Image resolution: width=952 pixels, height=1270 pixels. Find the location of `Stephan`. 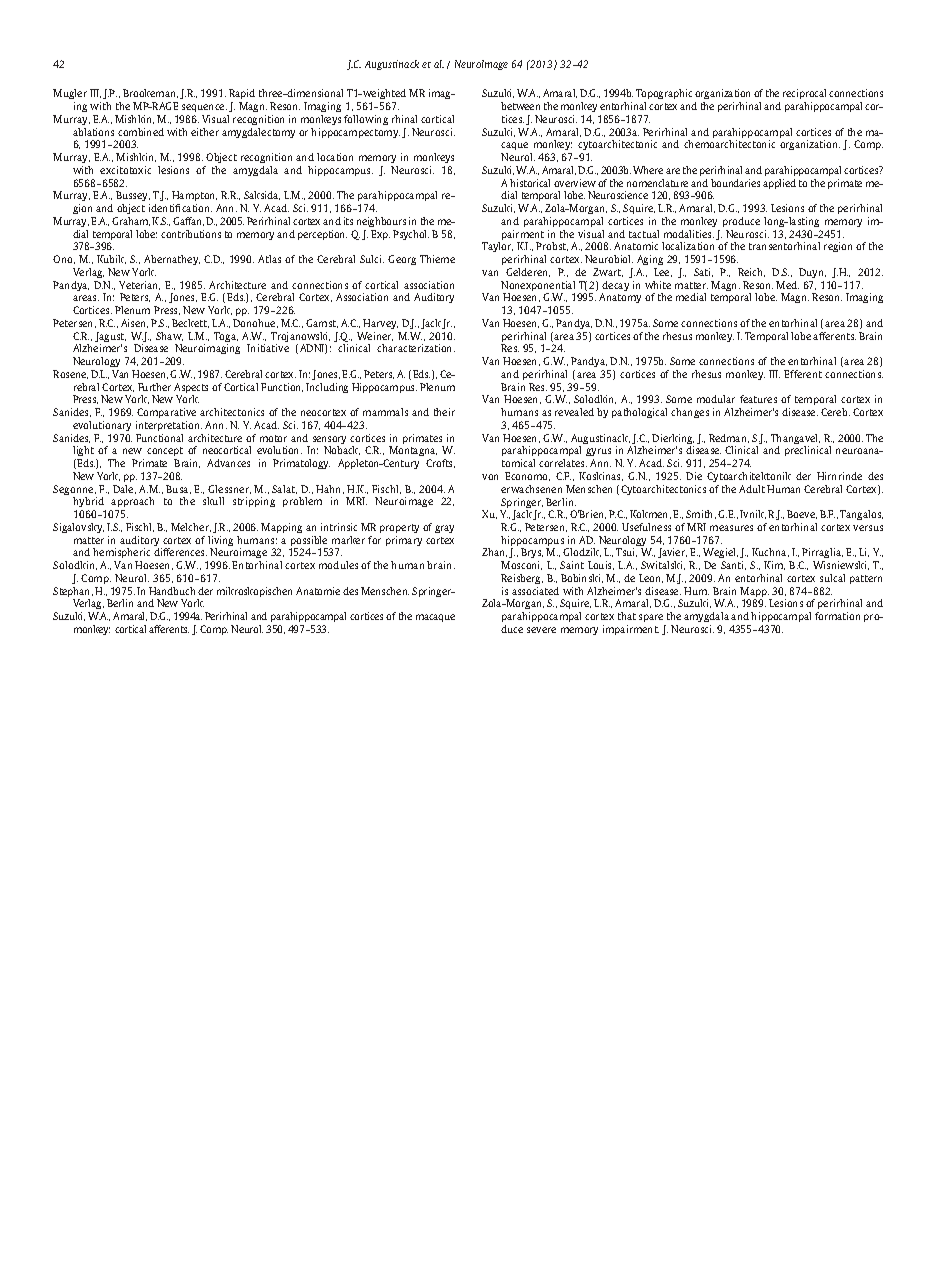

Stephan is located at coordinates (73, 593).
